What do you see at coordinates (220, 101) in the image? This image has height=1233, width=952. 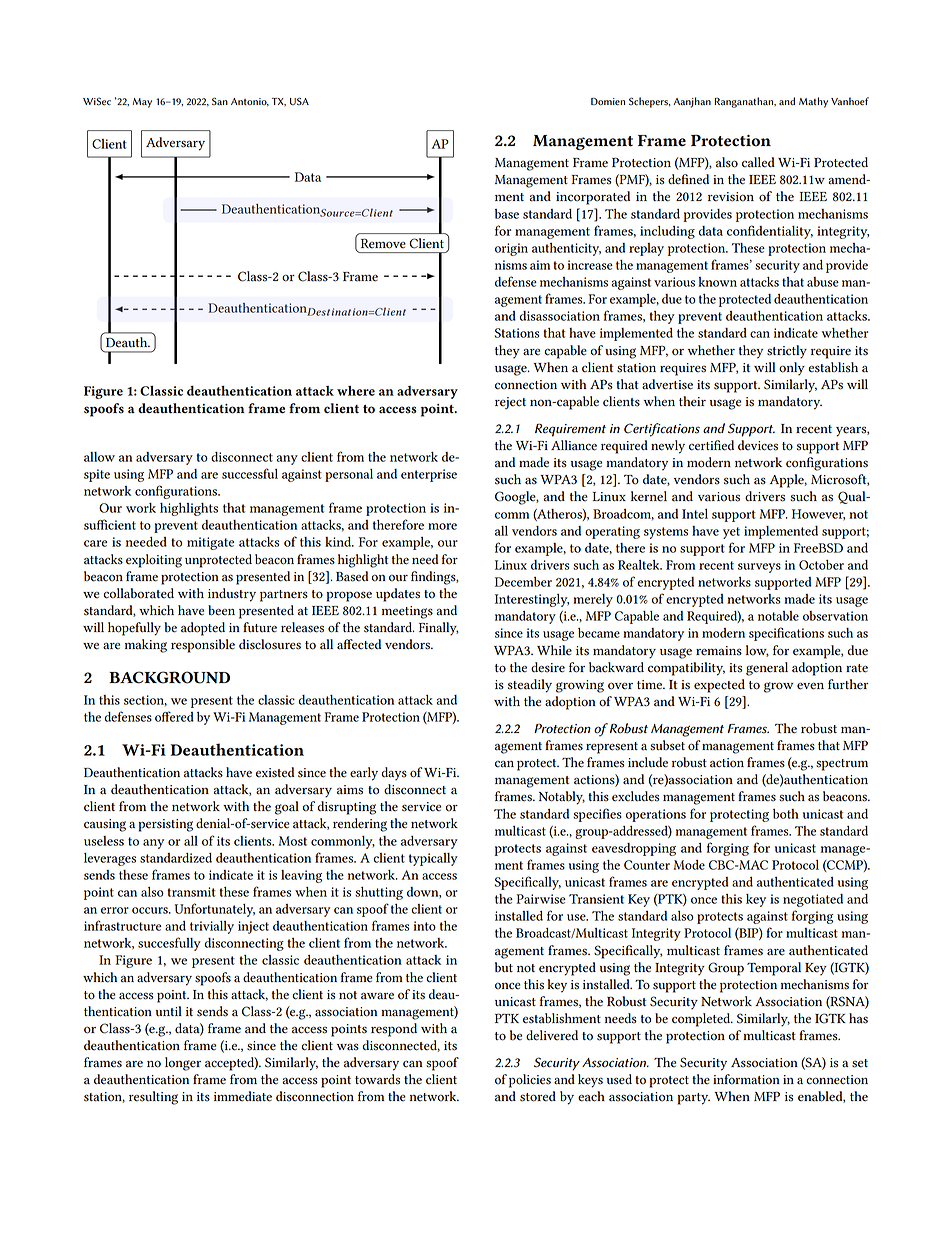 I see `San` at bounding box center [220, 101].
